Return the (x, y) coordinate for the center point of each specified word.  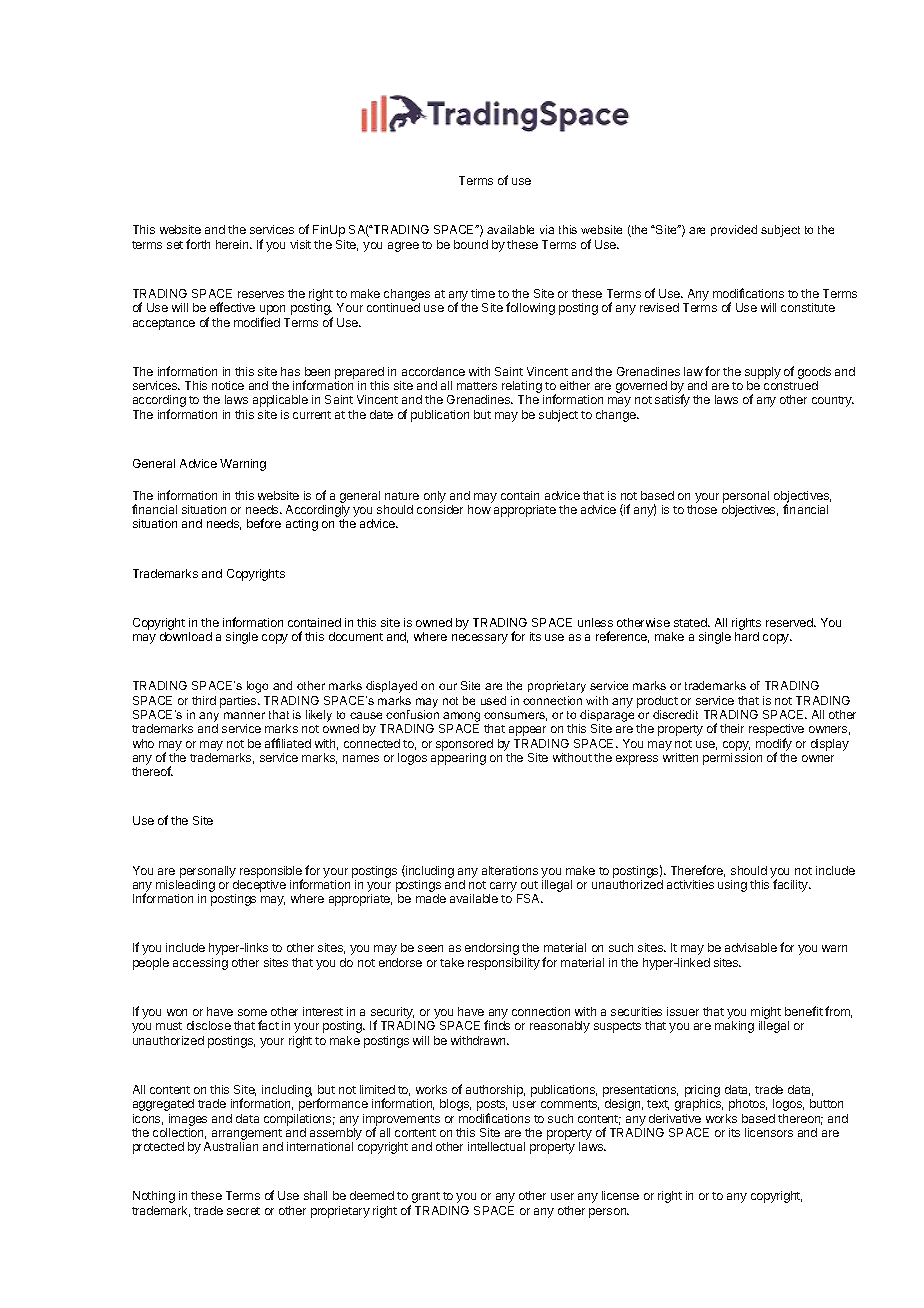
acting (302, 525)
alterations (510, 870)
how (479, 509)
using (732, 886)
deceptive (259, 886)
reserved (790, 622)
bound (471, 244)
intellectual (496, 1146)
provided (734, 230)
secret (243, 1211)
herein (233, 244)
